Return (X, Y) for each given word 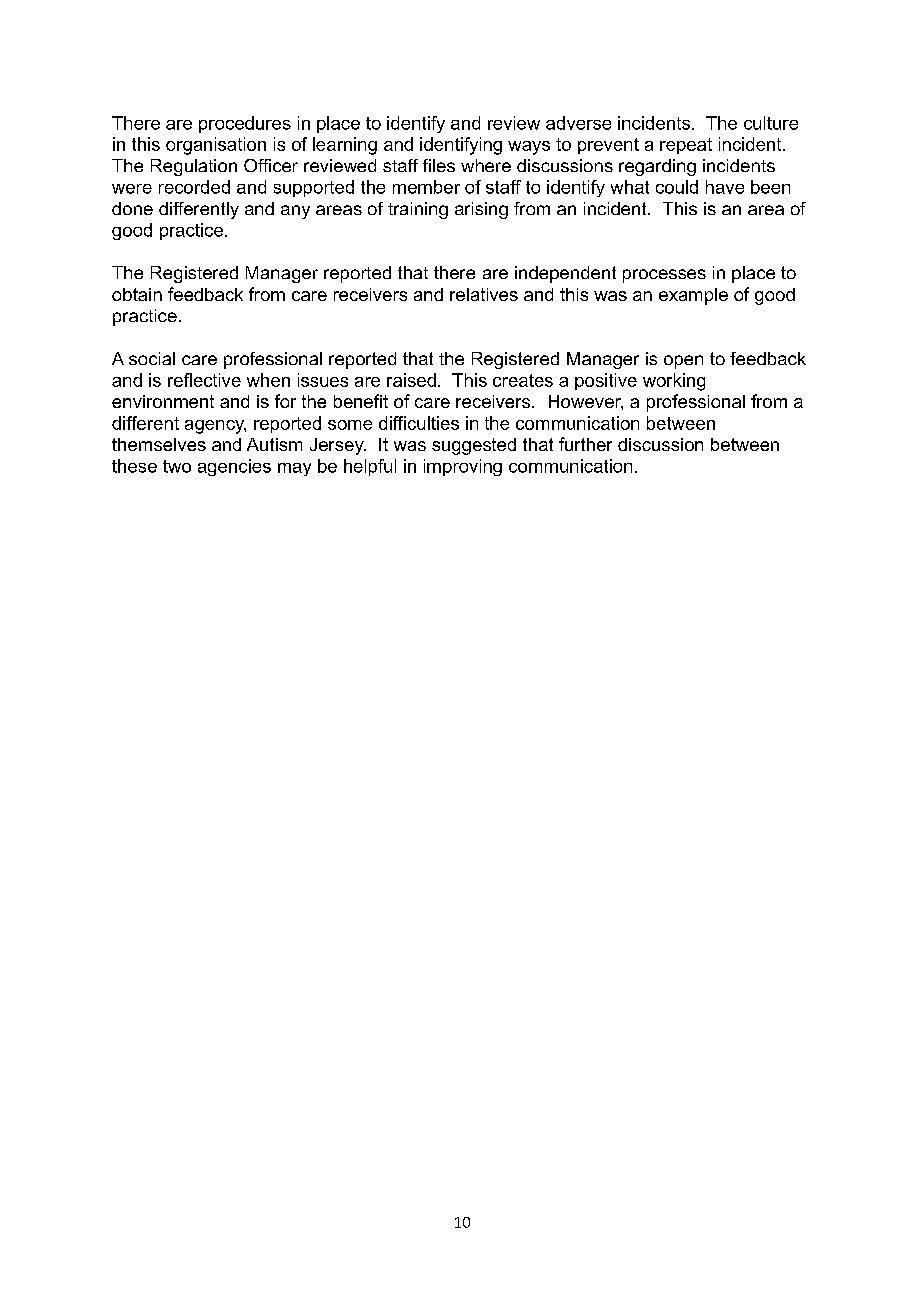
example (693, 296)
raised (411, 380)
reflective (204, 380)
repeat (686, 146)
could (677, 187)
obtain (137, 294)
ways (529, 148)
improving (463, 467)
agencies (234, 467)
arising (481, 210)
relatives (484, 294)
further (585, 444)
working (674, 382)
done (132, 208)
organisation (216, 146)
